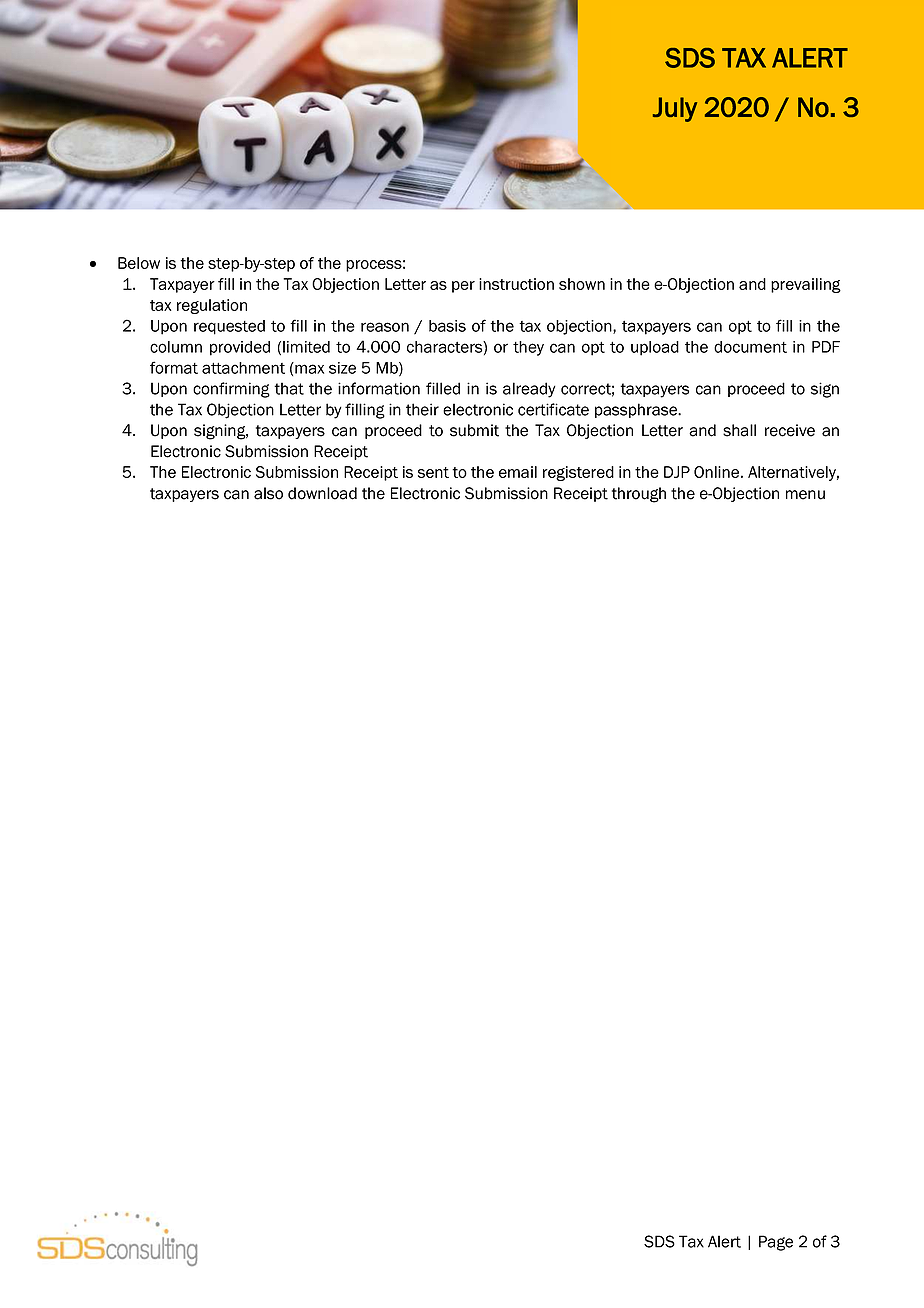 Image resolution: width=924 pixels, height=1308 pixels. What do you see at coordinates (518, 472) in the screenshot?
I see `email` at bounding box center [518, 472].
